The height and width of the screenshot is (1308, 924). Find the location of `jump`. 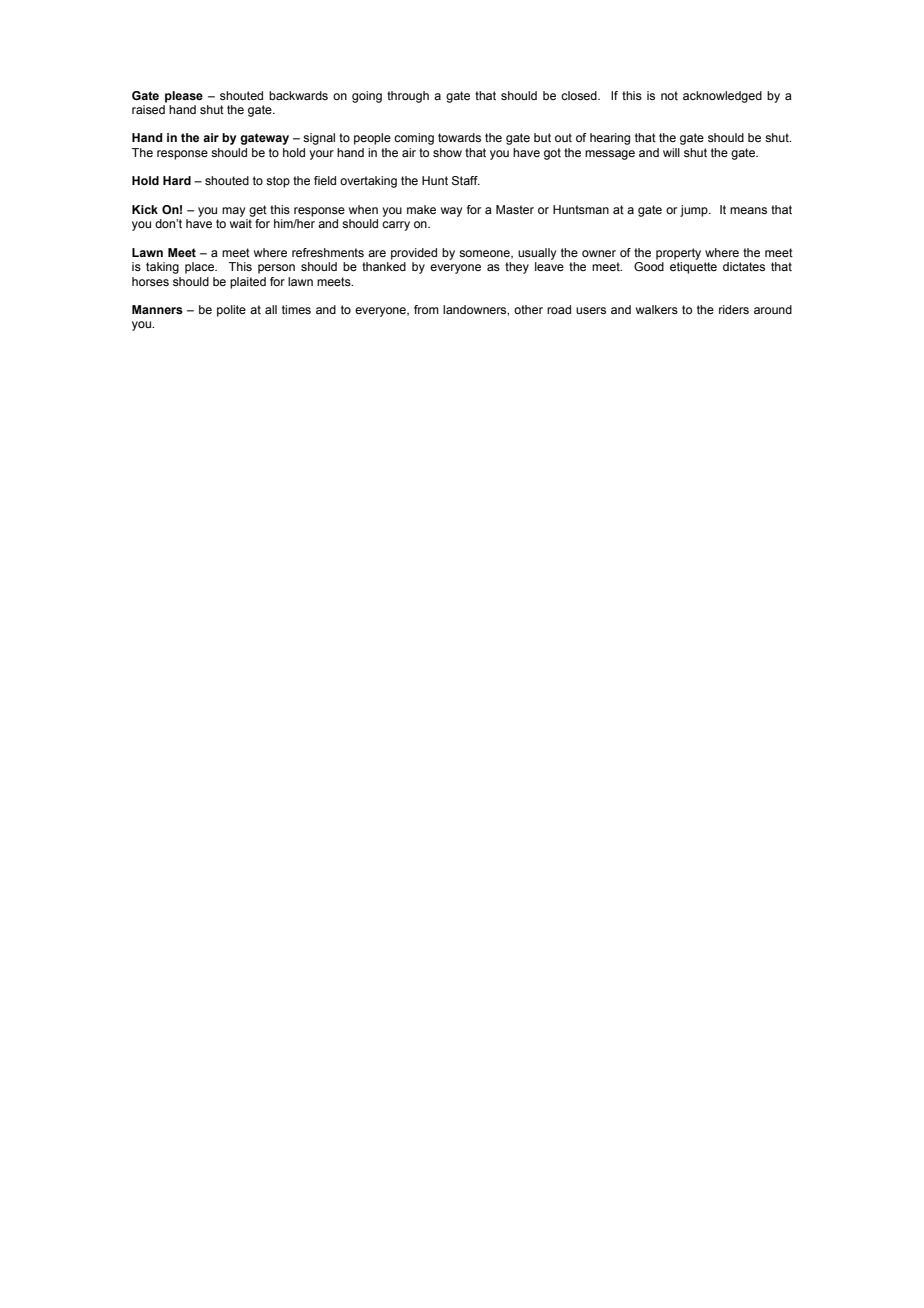

jump is located at coordinates (695, 211).
